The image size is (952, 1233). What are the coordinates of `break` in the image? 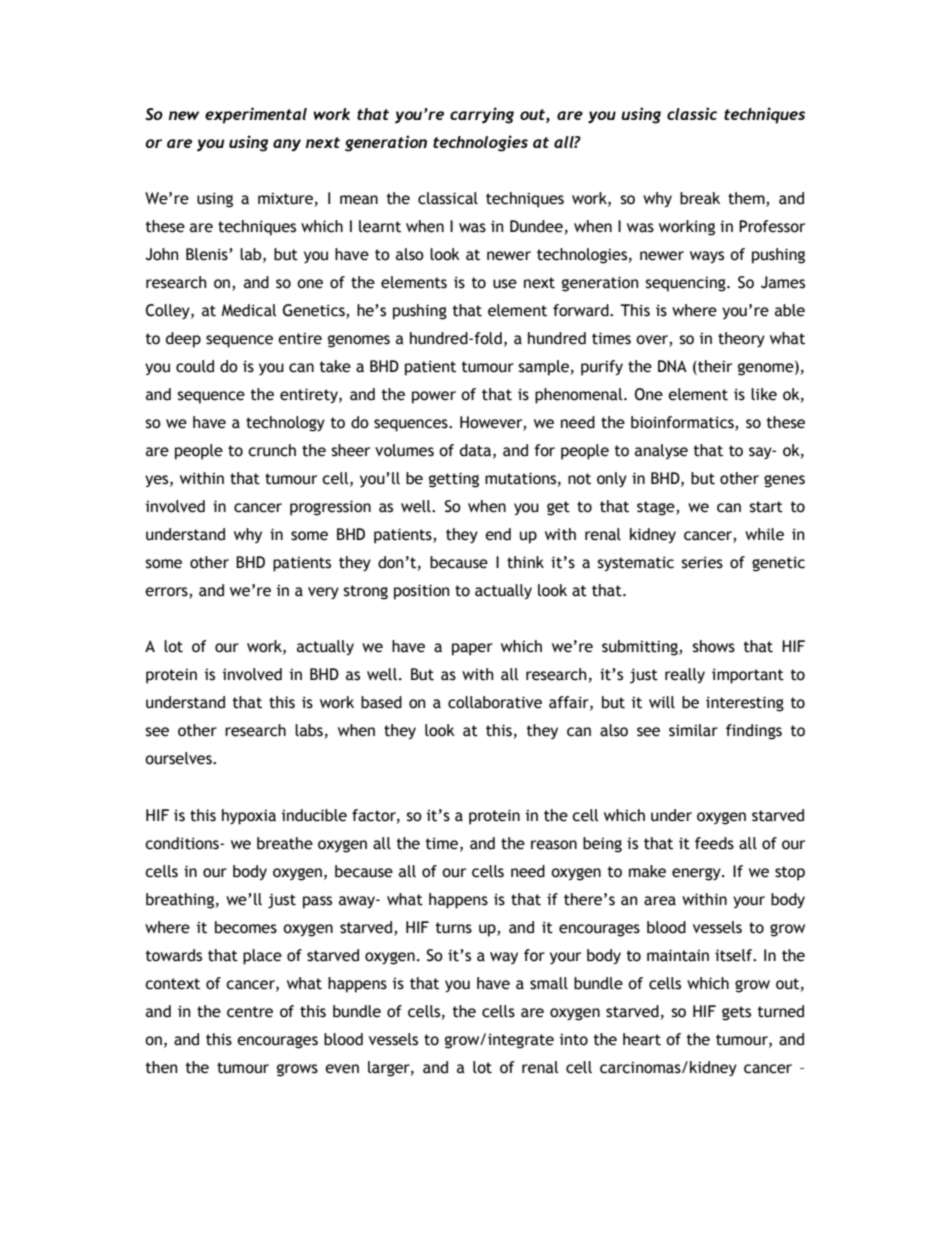 It's located at (700, 198).
